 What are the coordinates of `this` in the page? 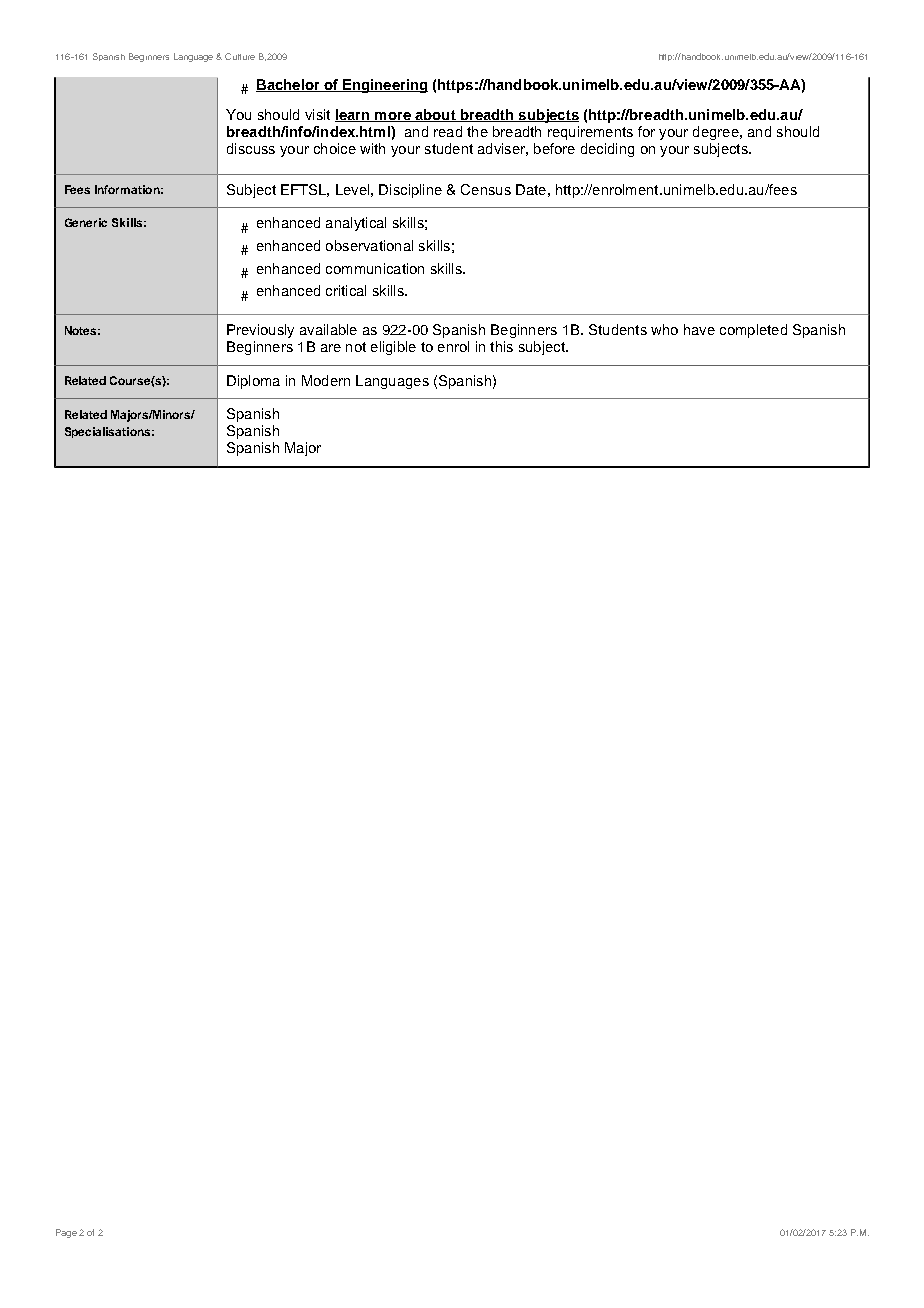 It's located at (501, 346).
